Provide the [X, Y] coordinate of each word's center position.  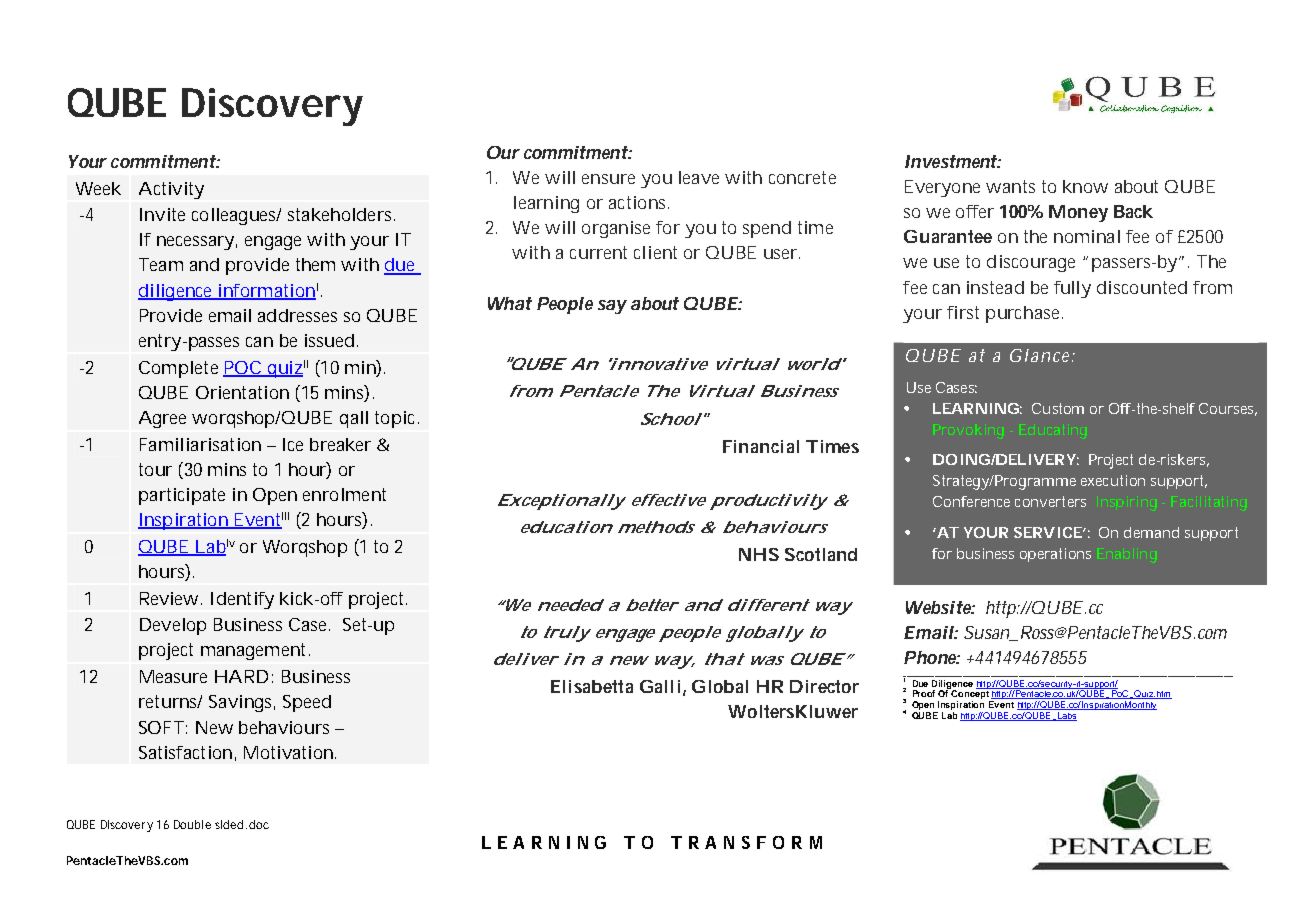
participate [182, 496]
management [255, 651]
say [612, 307]
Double [192, 824]
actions [639, 202]
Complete [178, 369]
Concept [970, 693]
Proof [924, 693]
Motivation [288, 752]
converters [1050, 501]
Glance [1041, 355]
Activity [171, 190]
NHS [759, 554]
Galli [660, 686]
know [1085, 186]
